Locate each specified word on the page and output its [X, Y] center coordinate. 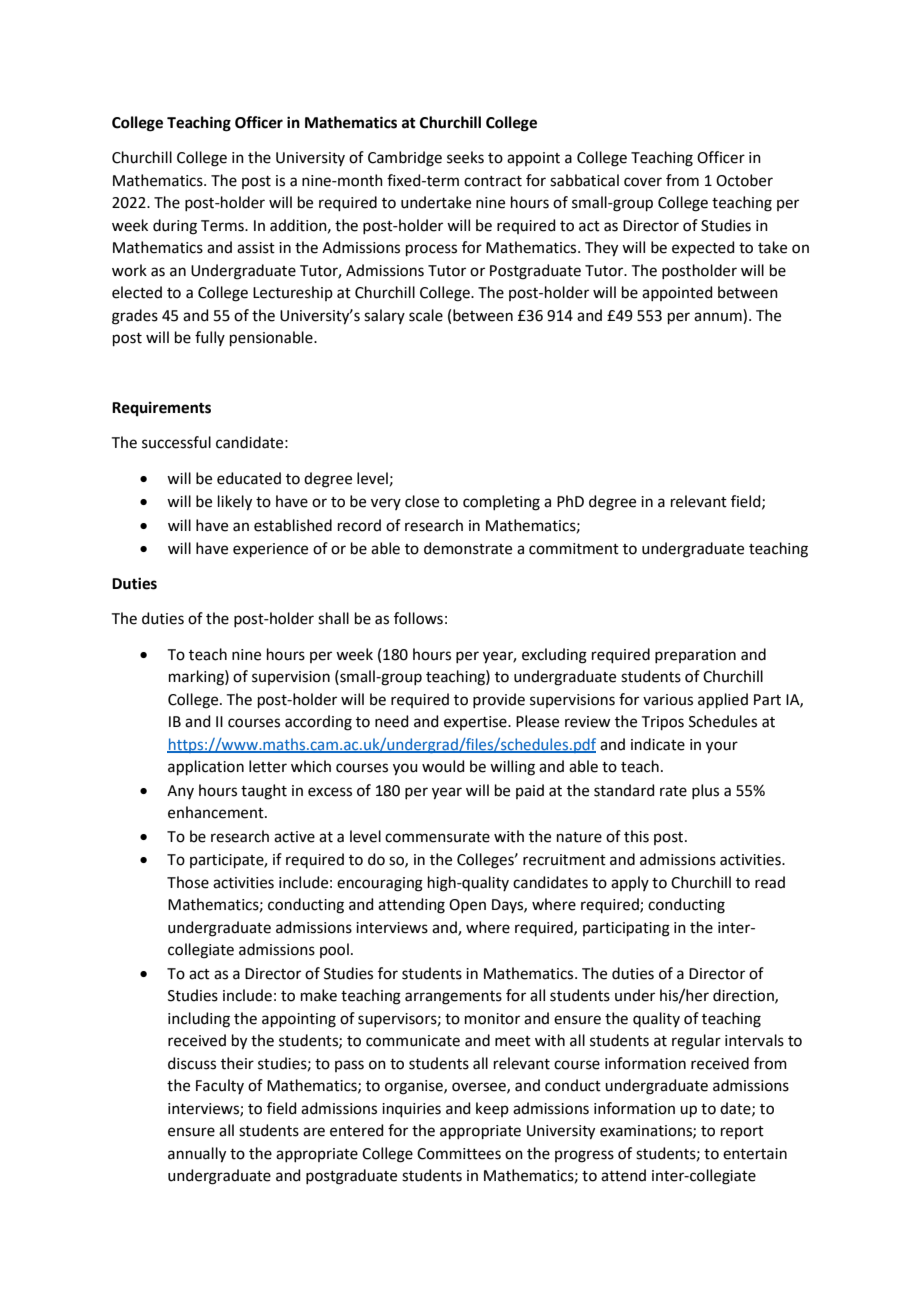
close [422, 501]
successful [176, 442]
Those [188, 882]
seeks [465, 157]
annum [718, 317]
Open [467, 906]
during [175, 227]
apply [630, 883]
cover [643, 182]
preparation [695, 656]
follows [418, 618]
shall [333, 618]
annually [197, 1155]
